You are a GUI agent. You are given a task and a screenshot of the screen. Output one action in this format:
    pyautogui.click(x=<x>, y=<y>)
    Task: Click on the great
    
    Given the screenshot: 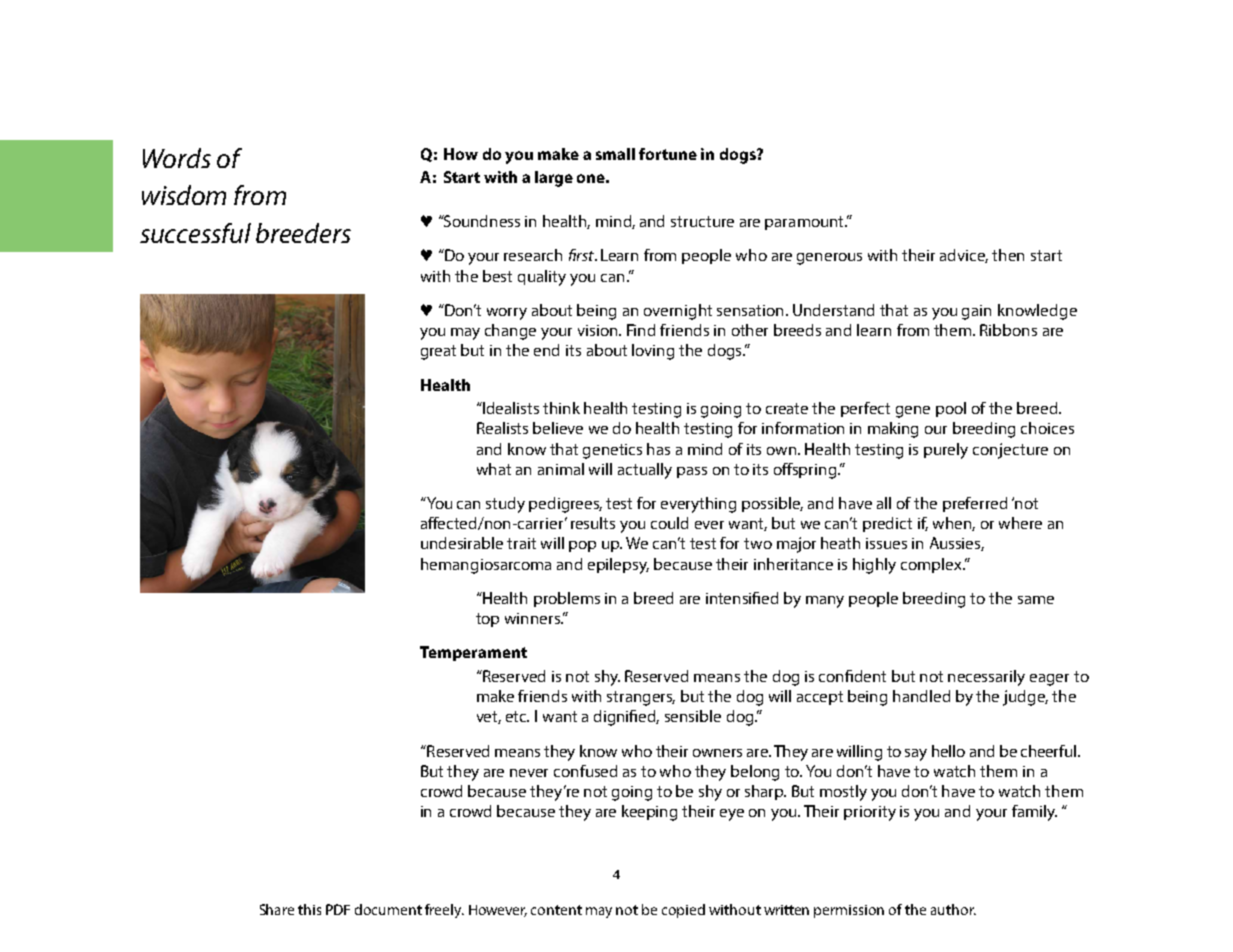 What is the action you would take?
    pyautogui.click(x=438, y=352)
